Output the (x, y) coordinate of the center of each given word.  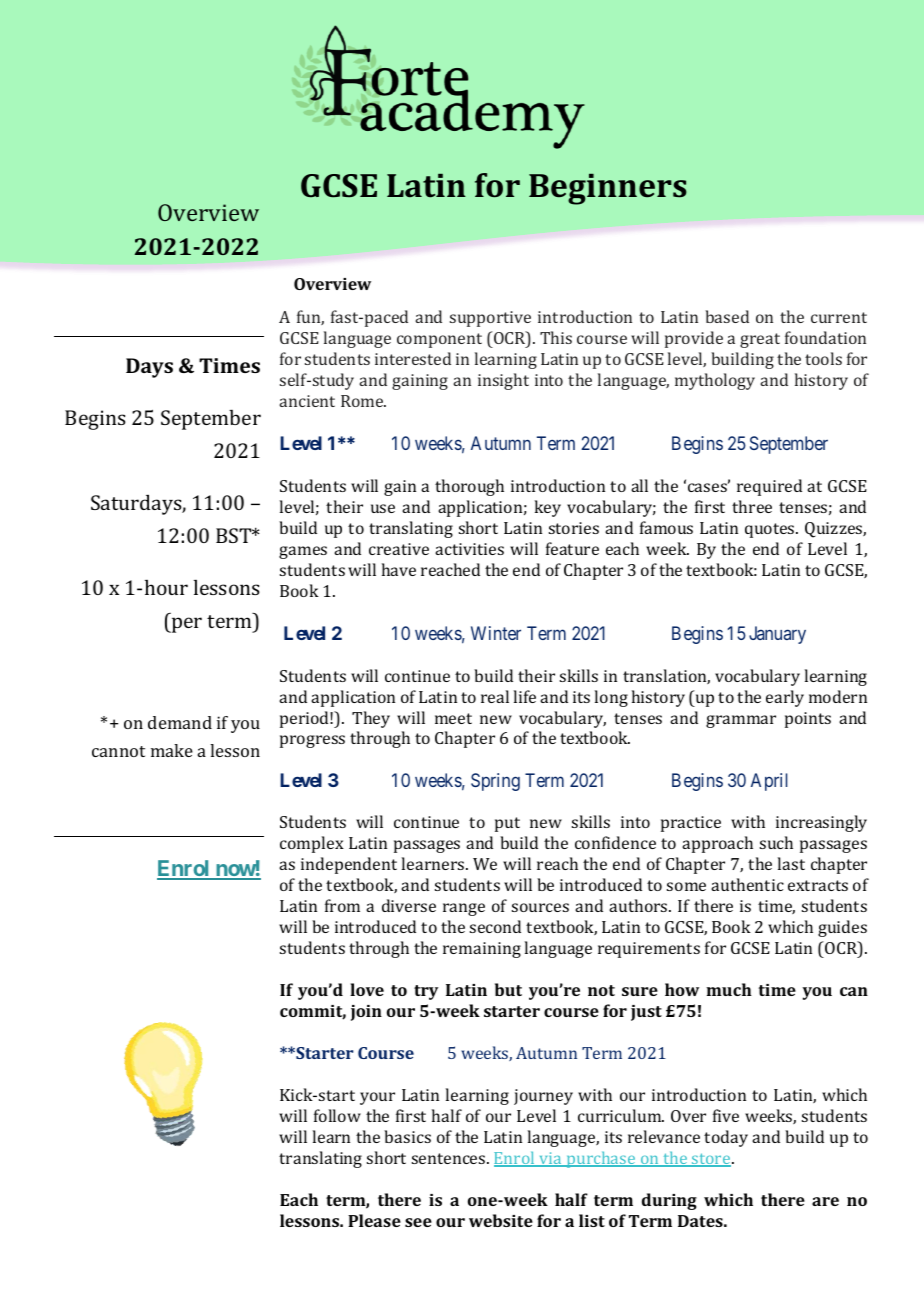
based (727, 316)
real (495, 696)
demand (180, 722)
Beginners (608, 189)
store (711, 1160)
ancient (307, 401)
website (501, 1220)
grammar (741, 721)
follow (337, 1115)
